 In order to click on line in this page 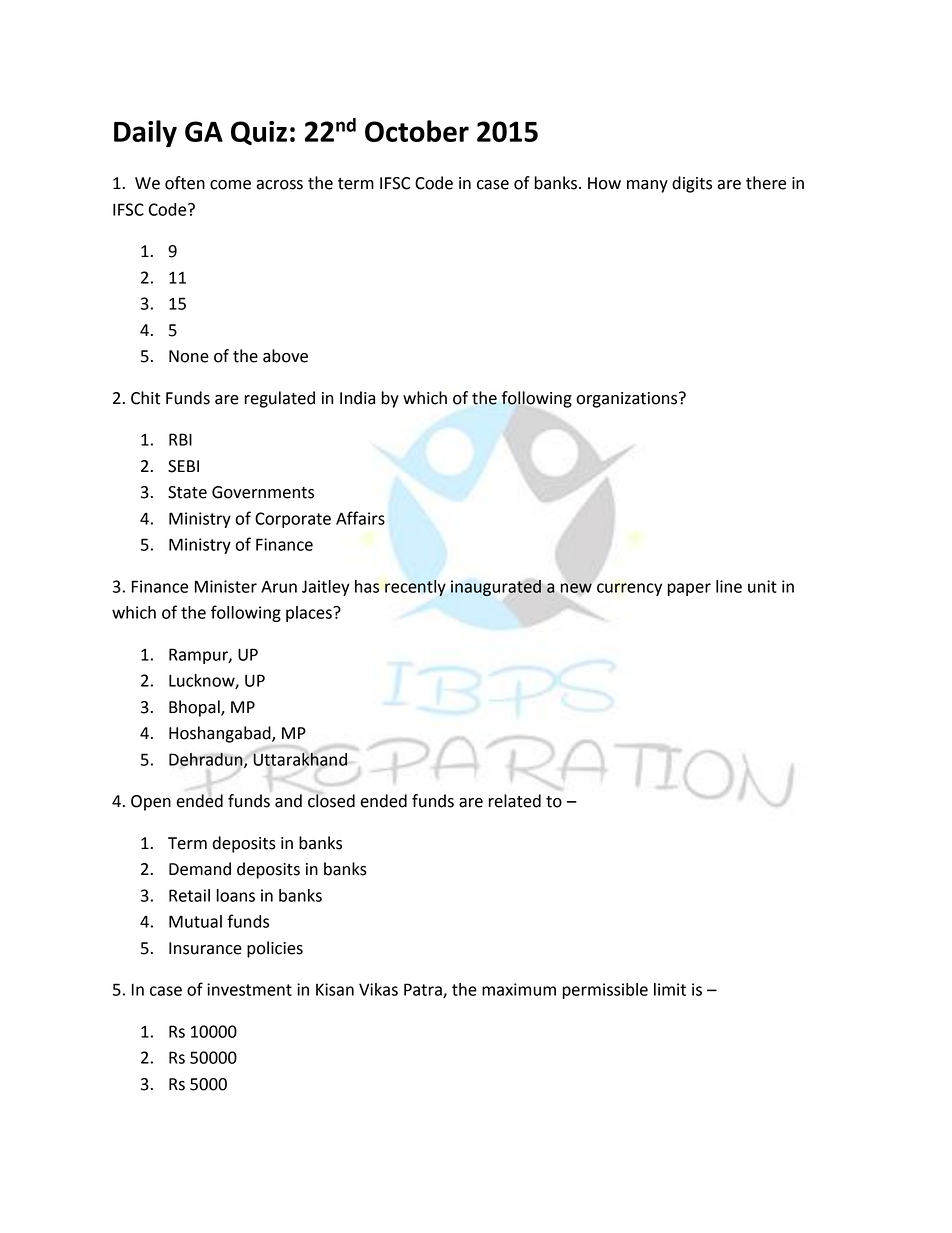, I will do `click(729, 586)`.
